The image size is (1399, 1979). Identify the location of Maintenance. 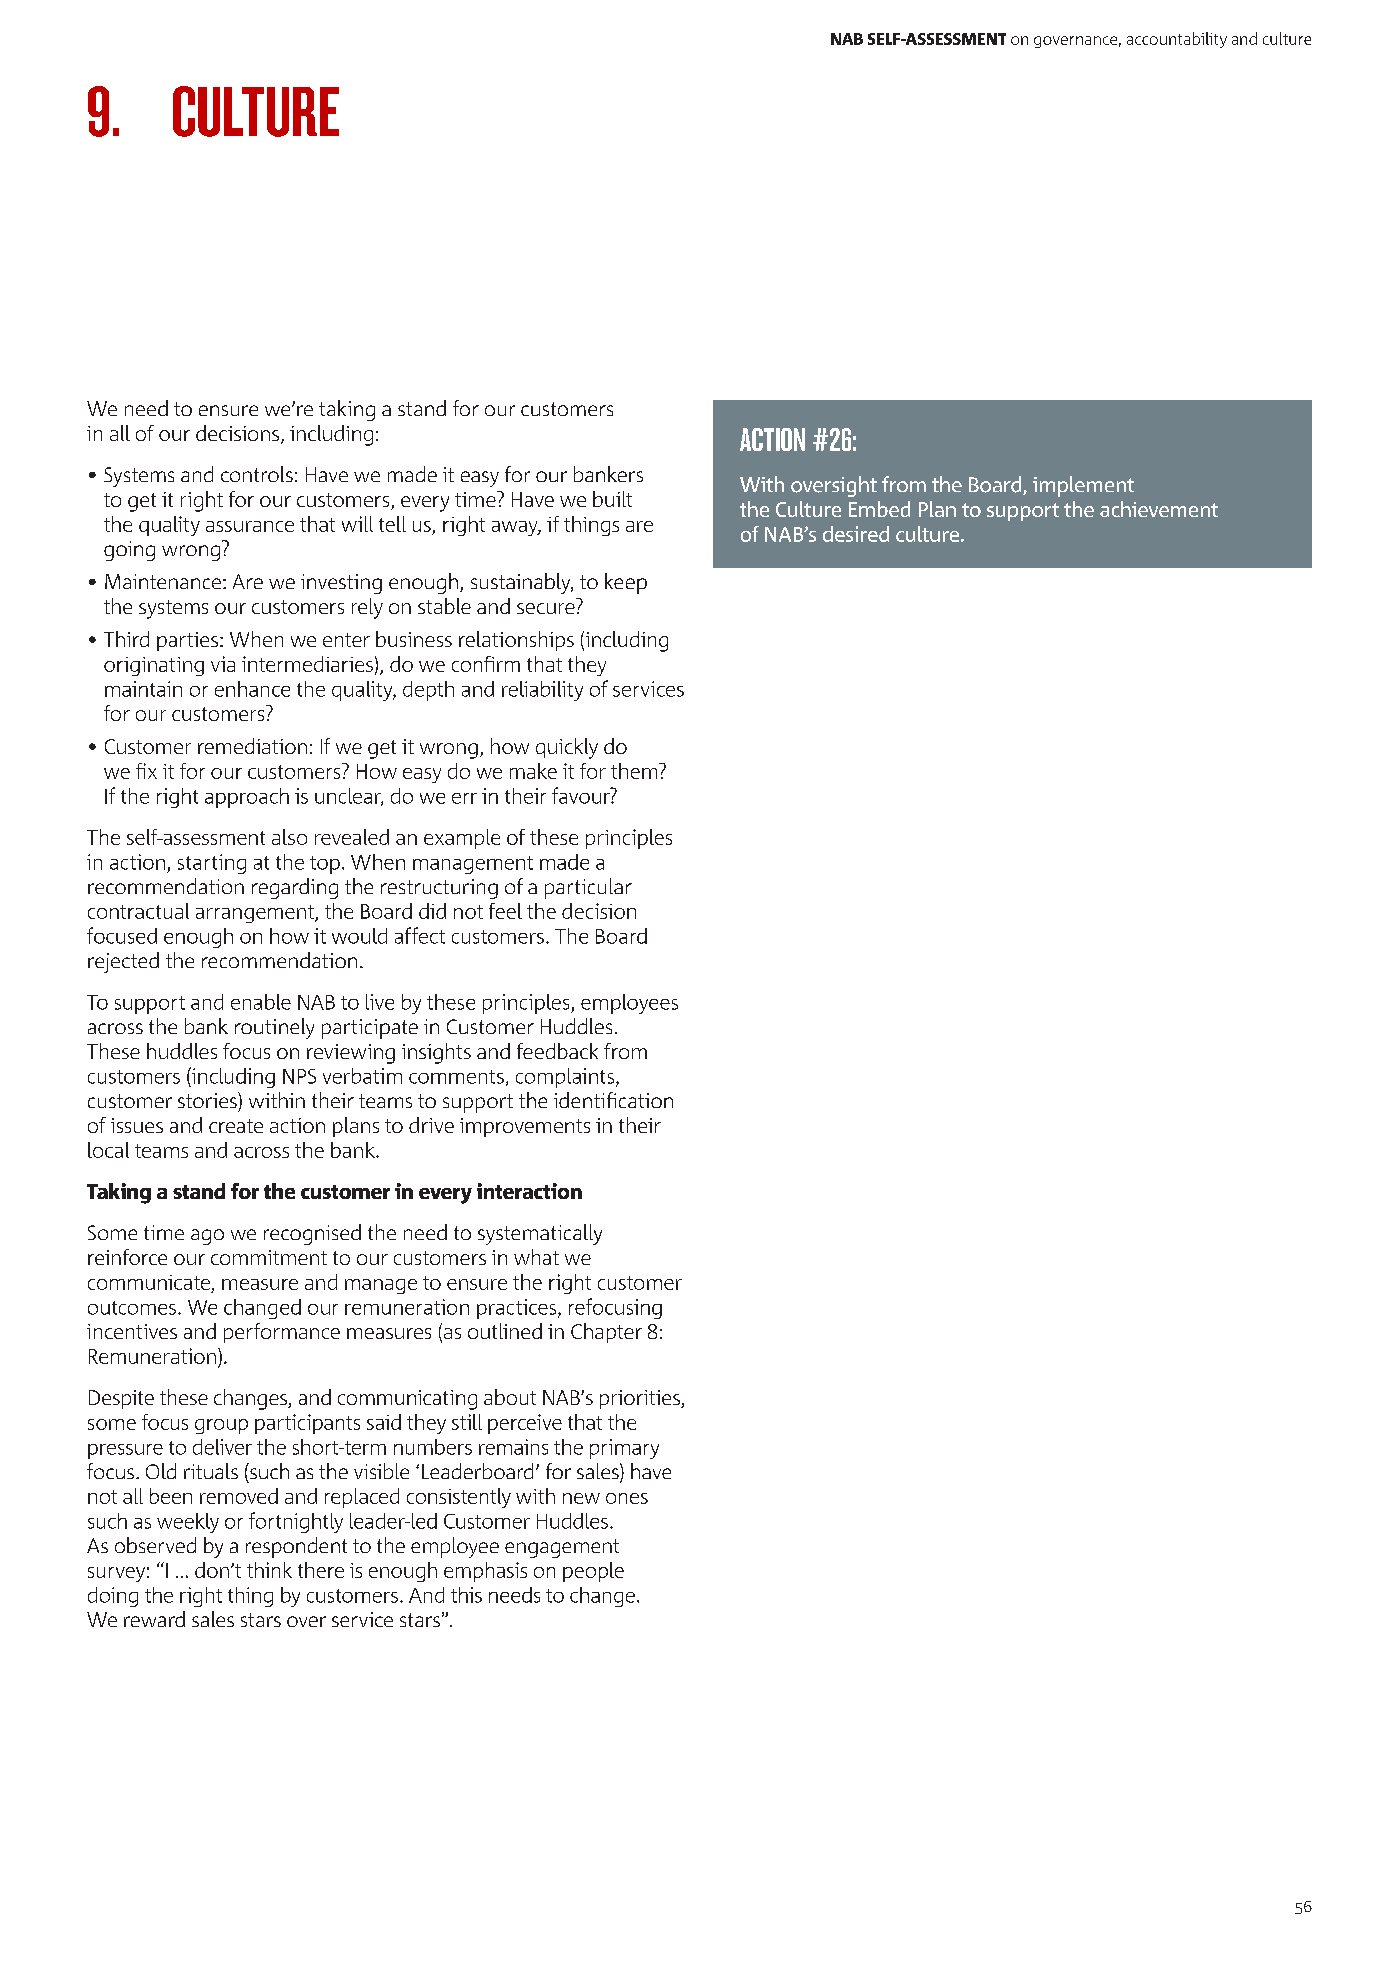
(163, 581).
